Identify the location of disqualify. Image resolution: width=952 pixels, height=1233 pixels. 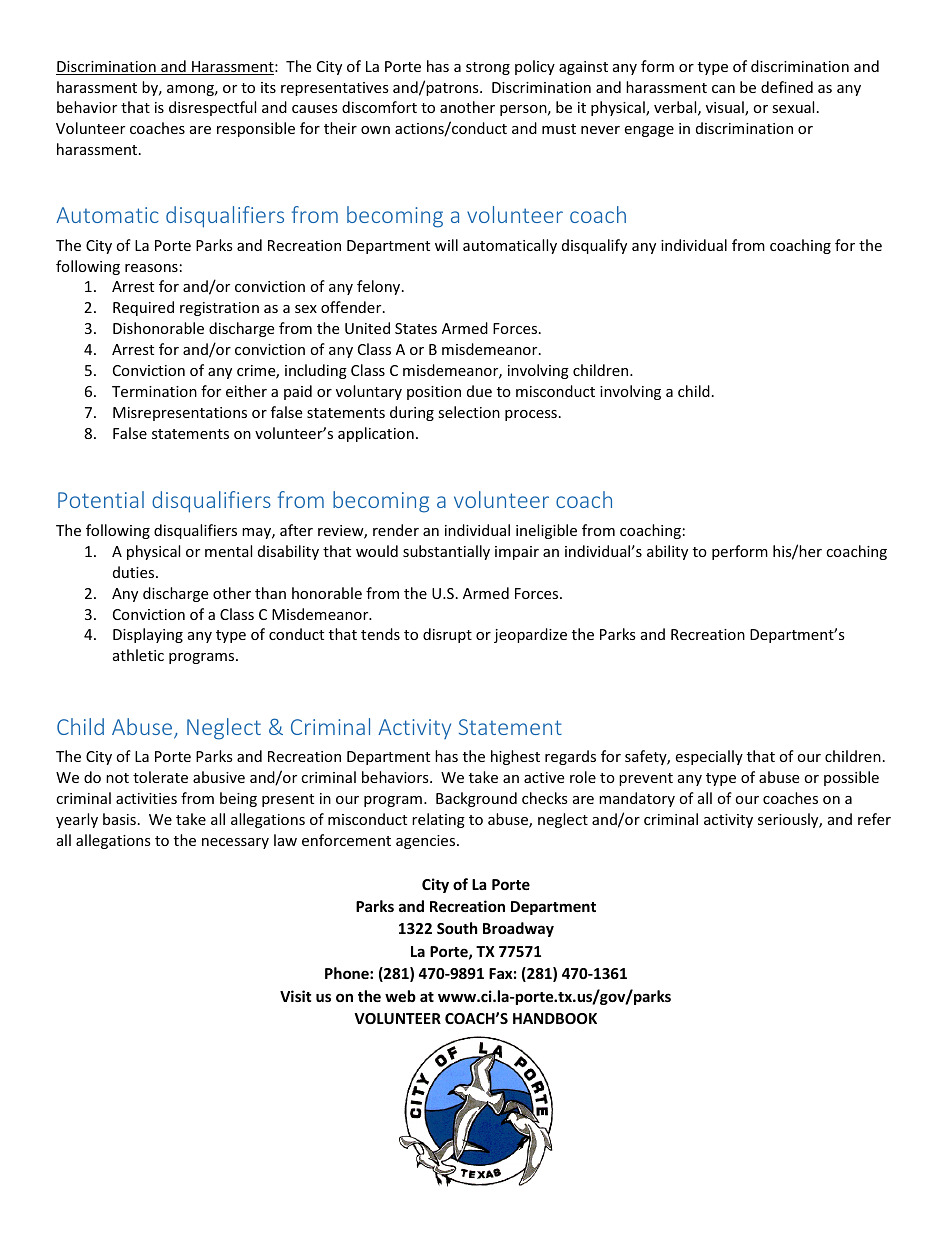
(594, 246).
